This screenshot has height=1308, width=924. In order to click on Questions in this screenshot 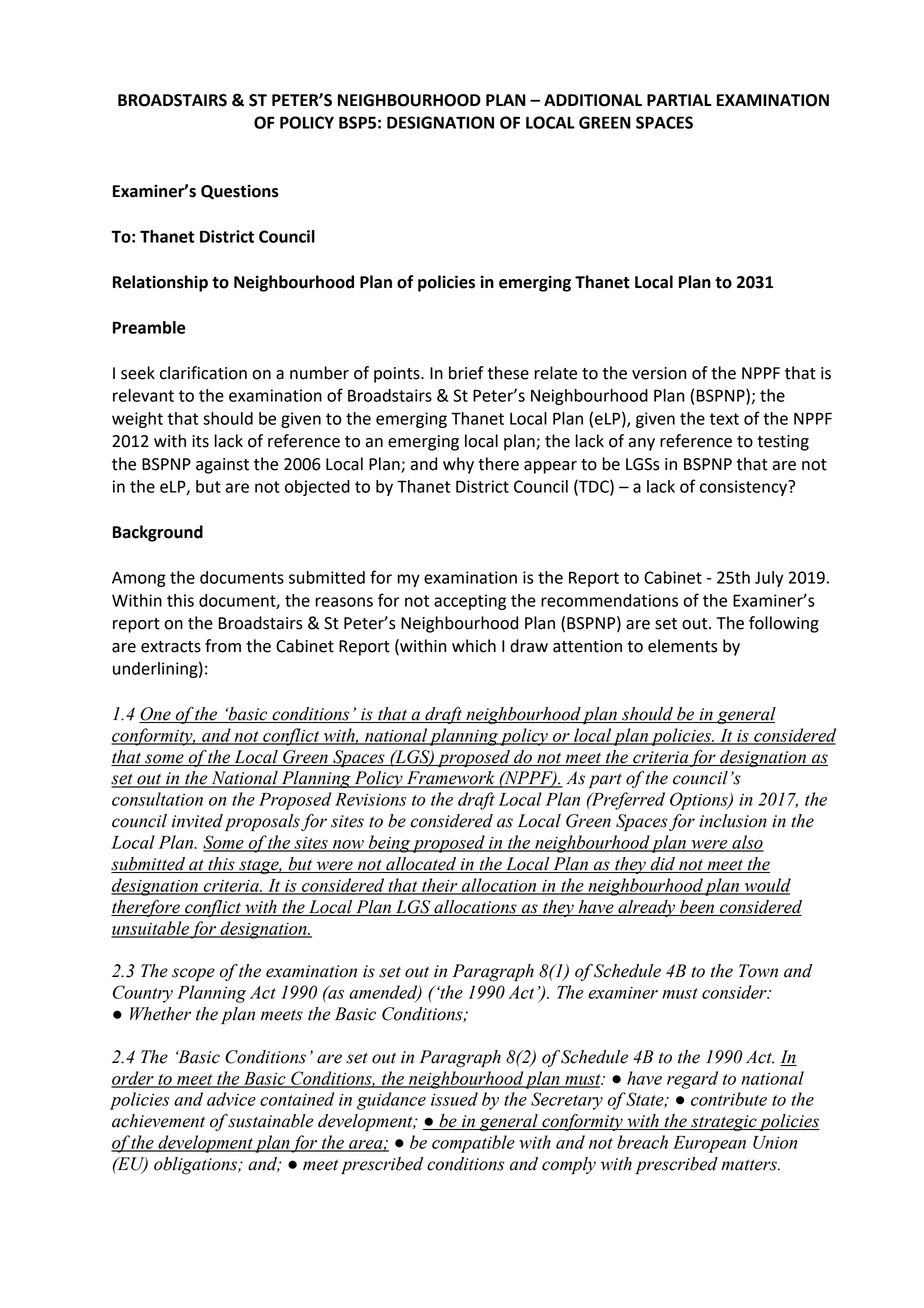, I will do `click(240, 192)`.
